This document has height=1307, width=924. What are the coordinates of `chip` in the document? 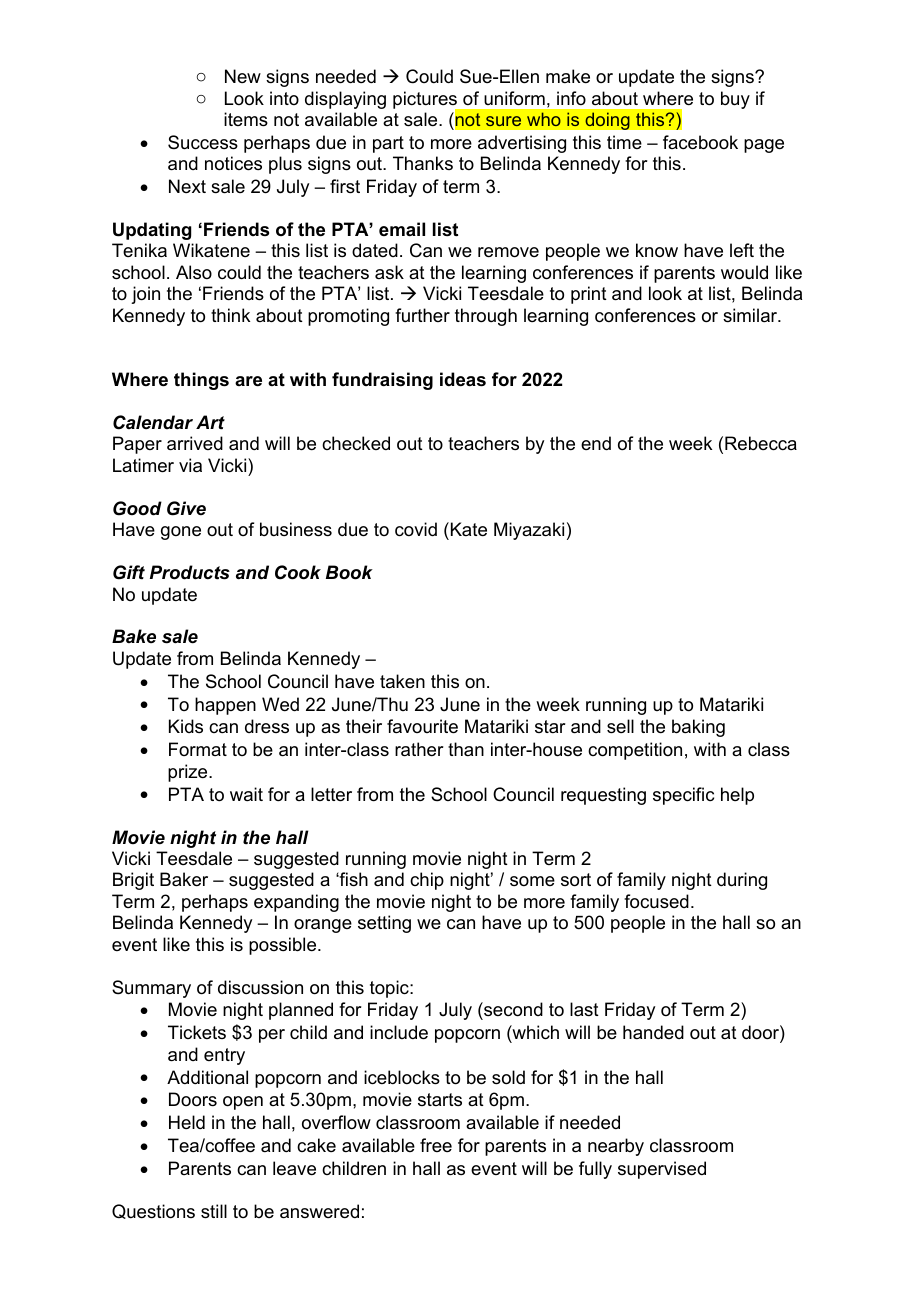 It's located at (427, 881).
